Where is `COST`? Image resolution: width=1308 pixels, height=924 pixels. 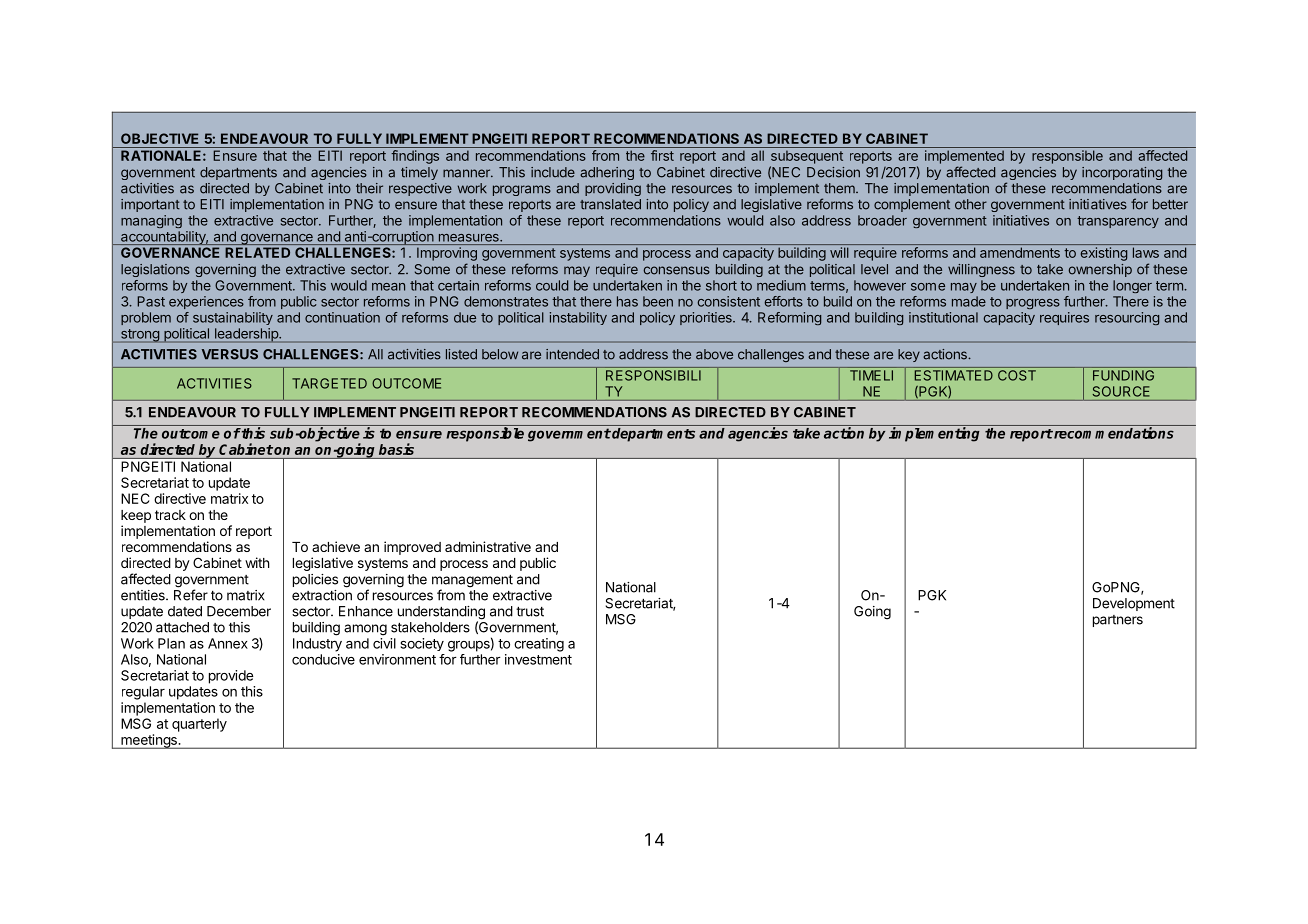 COST is located at coordinates (1017, 375).
